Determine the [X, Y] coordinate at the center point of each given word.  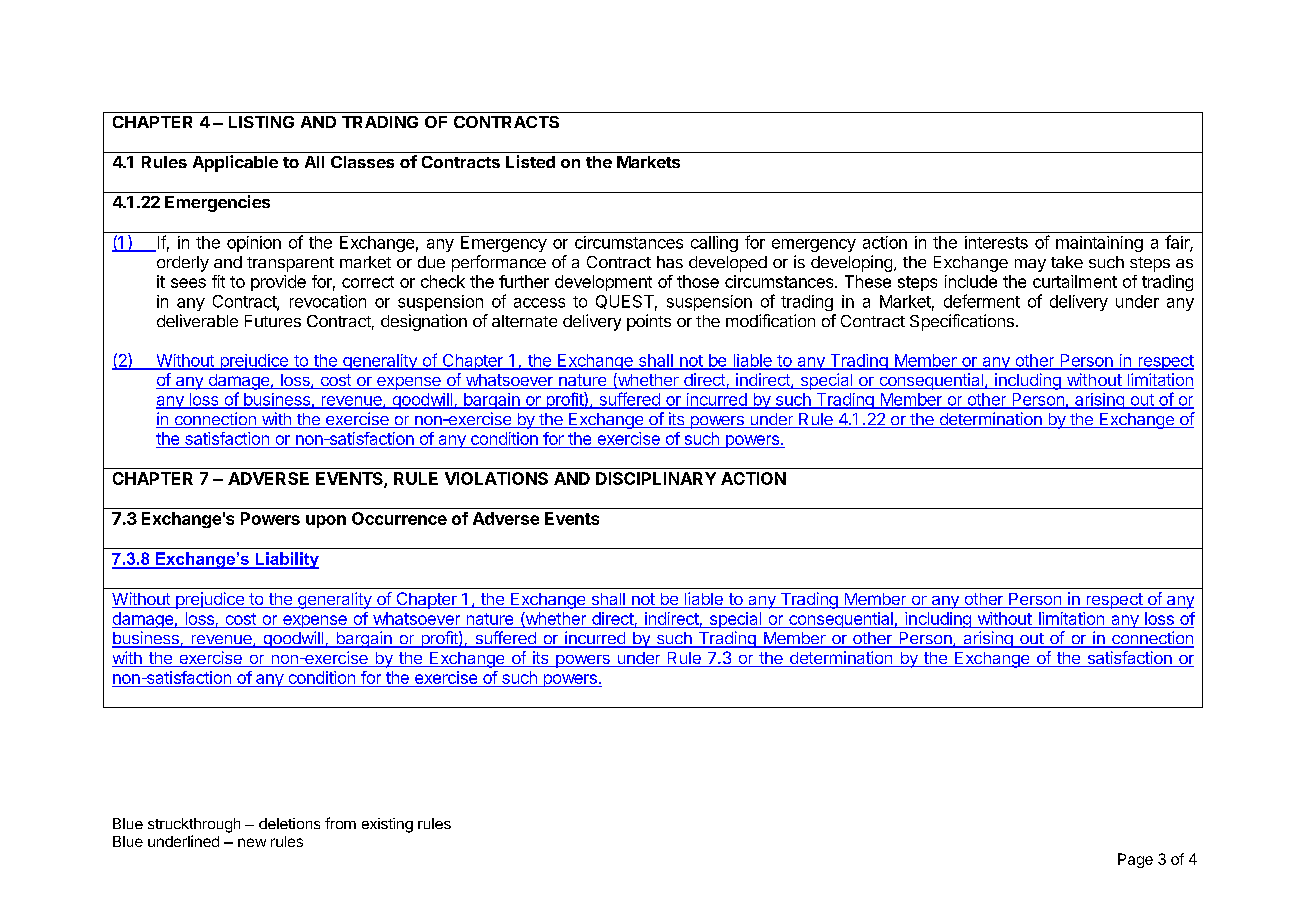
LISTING [261, 122]
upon [326, 521]
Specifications [962, 322]
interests [996, 242]
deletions [289, 823]
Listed [530, 161]
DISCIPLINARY [656, 478]
